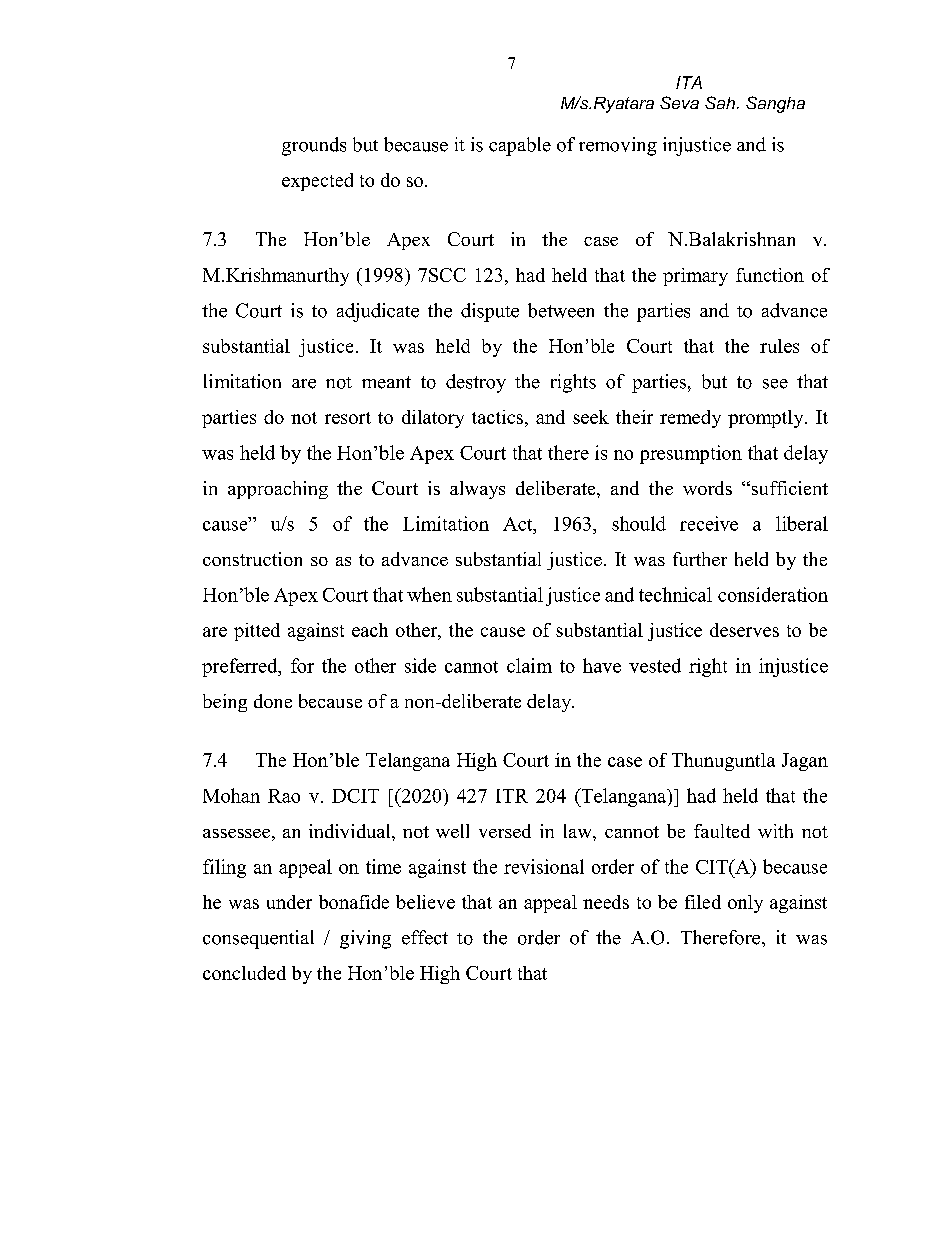 The width and height of the image is (952, 1233). What do you see at coordinates (520, 146) in the image?
I see `capable` at bounding box center [520, 146].
